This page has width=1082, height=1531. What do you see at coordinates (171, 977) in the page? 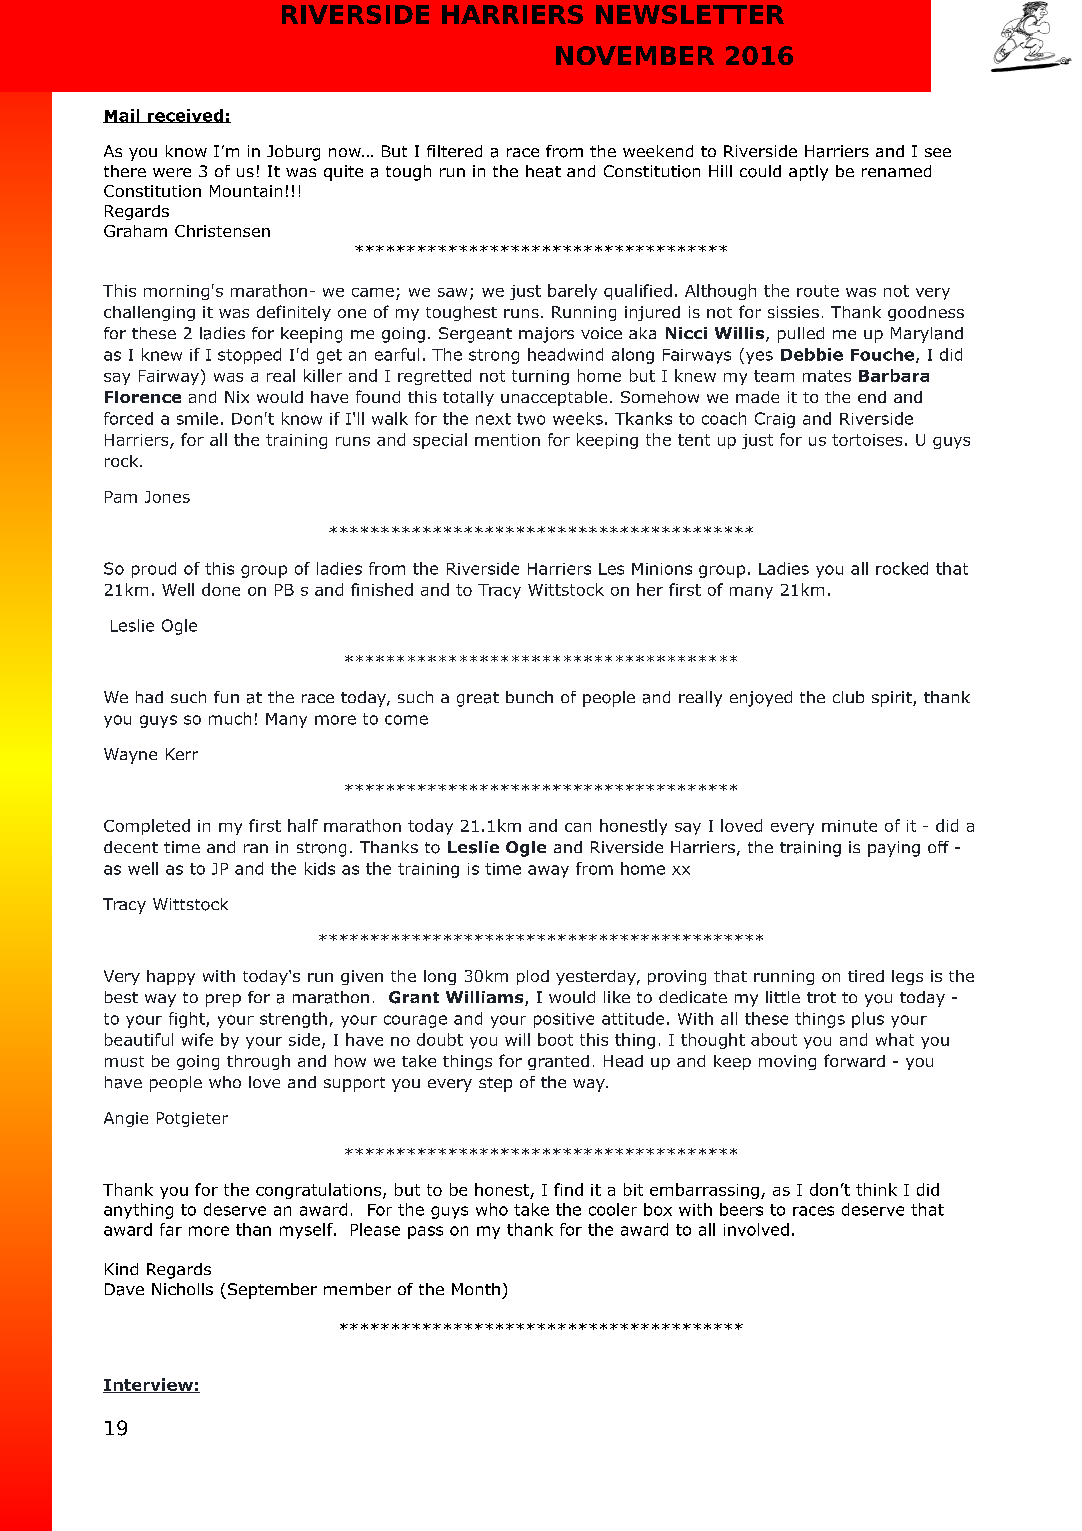
I see `happy` at bounding box center [171, 977].
